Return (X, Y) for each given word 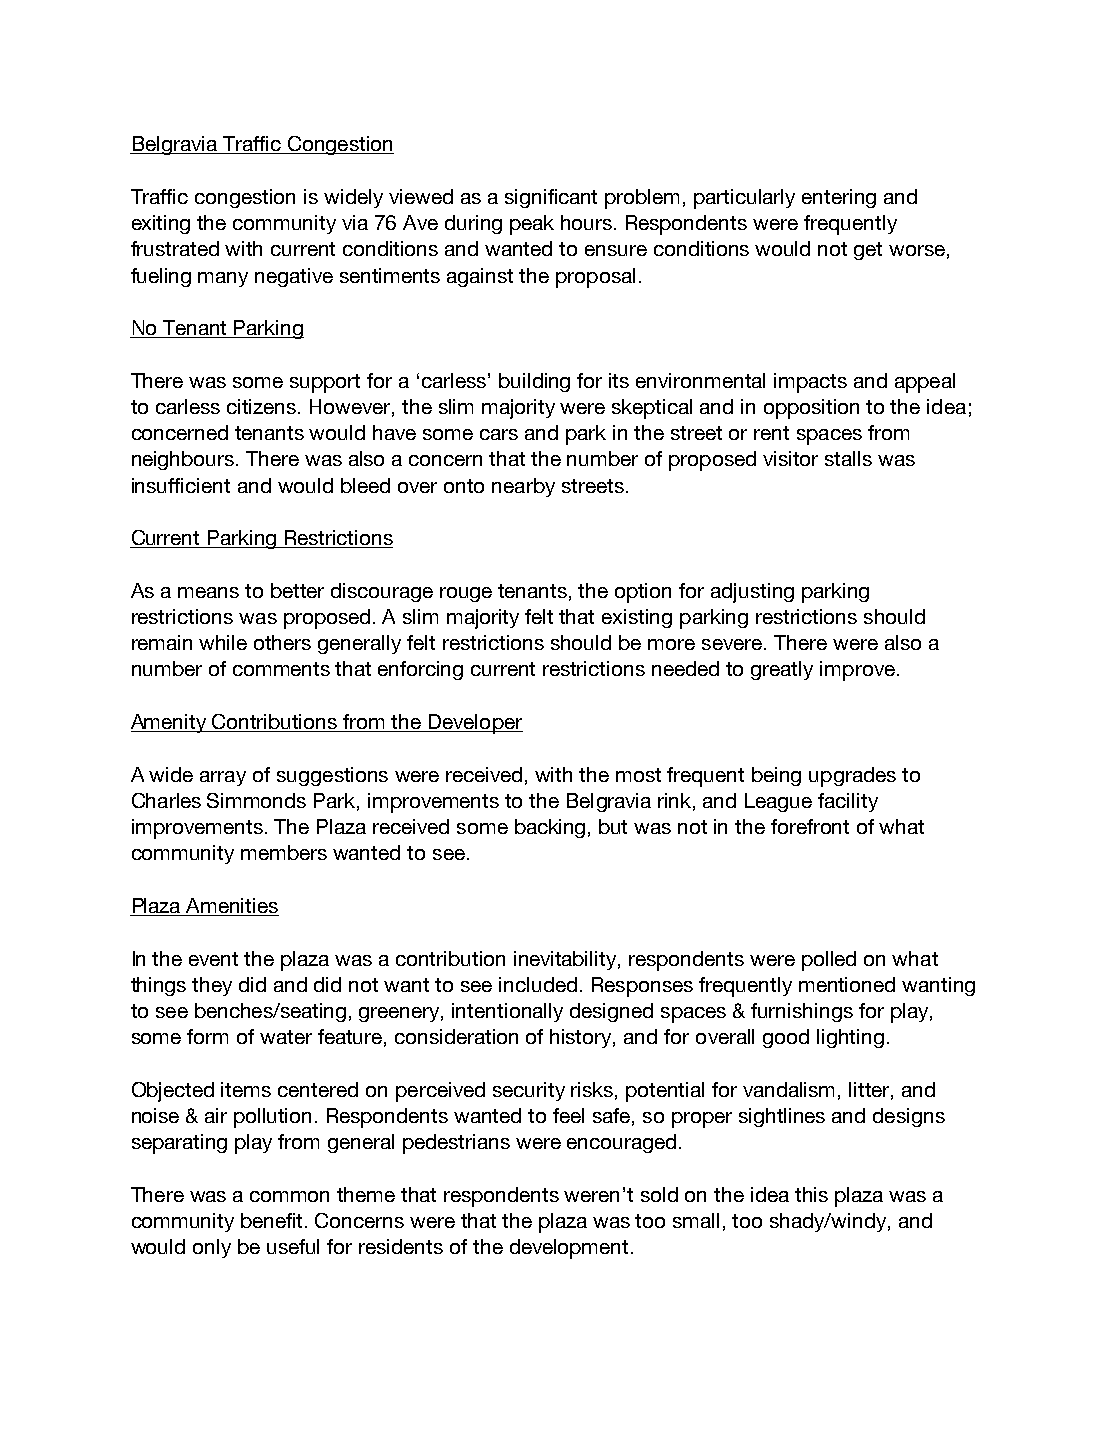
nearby (523, 487)
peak (532, 225)
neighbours (184, 460)
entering (839, 198)
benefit (273, 1220)
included (538, 984)
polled (829, 961)
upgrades (852, 777)
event (213, 959)
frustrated (175, 248)
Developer (474, 724)
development (569, 1249)
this (811, 1194)
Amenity (170, 723)
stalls (848, 458)
